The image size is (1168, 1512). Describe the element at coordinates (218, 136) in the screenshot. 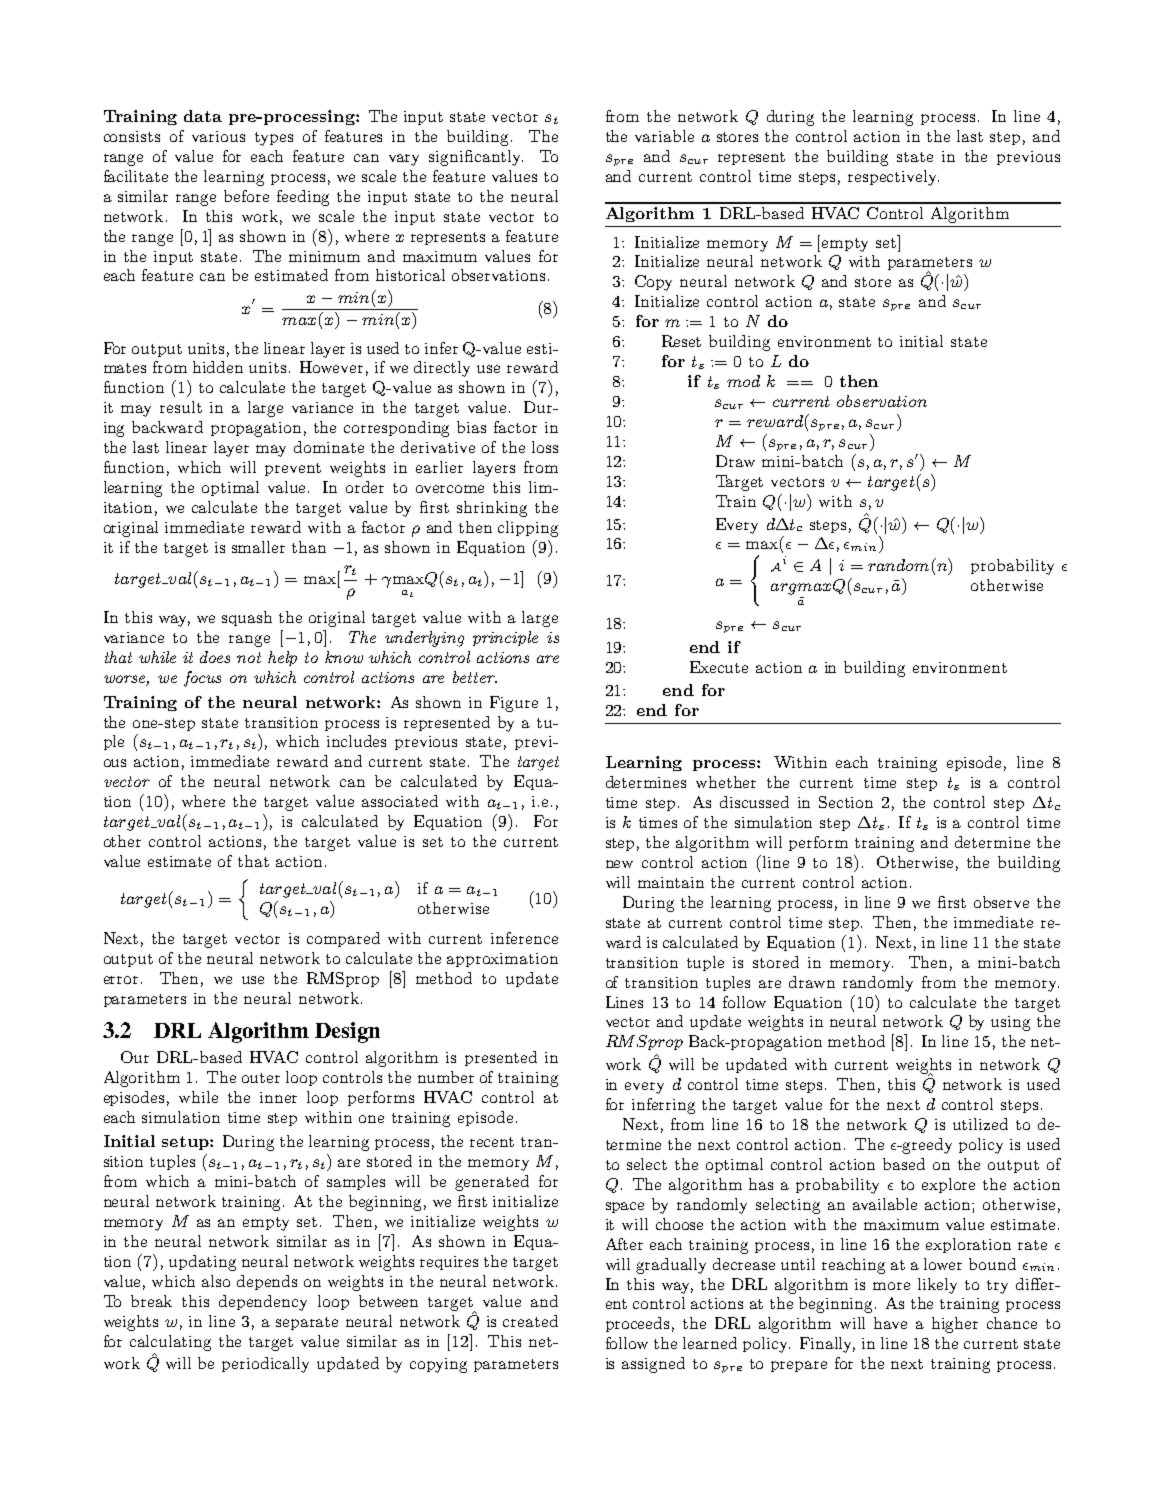

I see `various` at that location.
